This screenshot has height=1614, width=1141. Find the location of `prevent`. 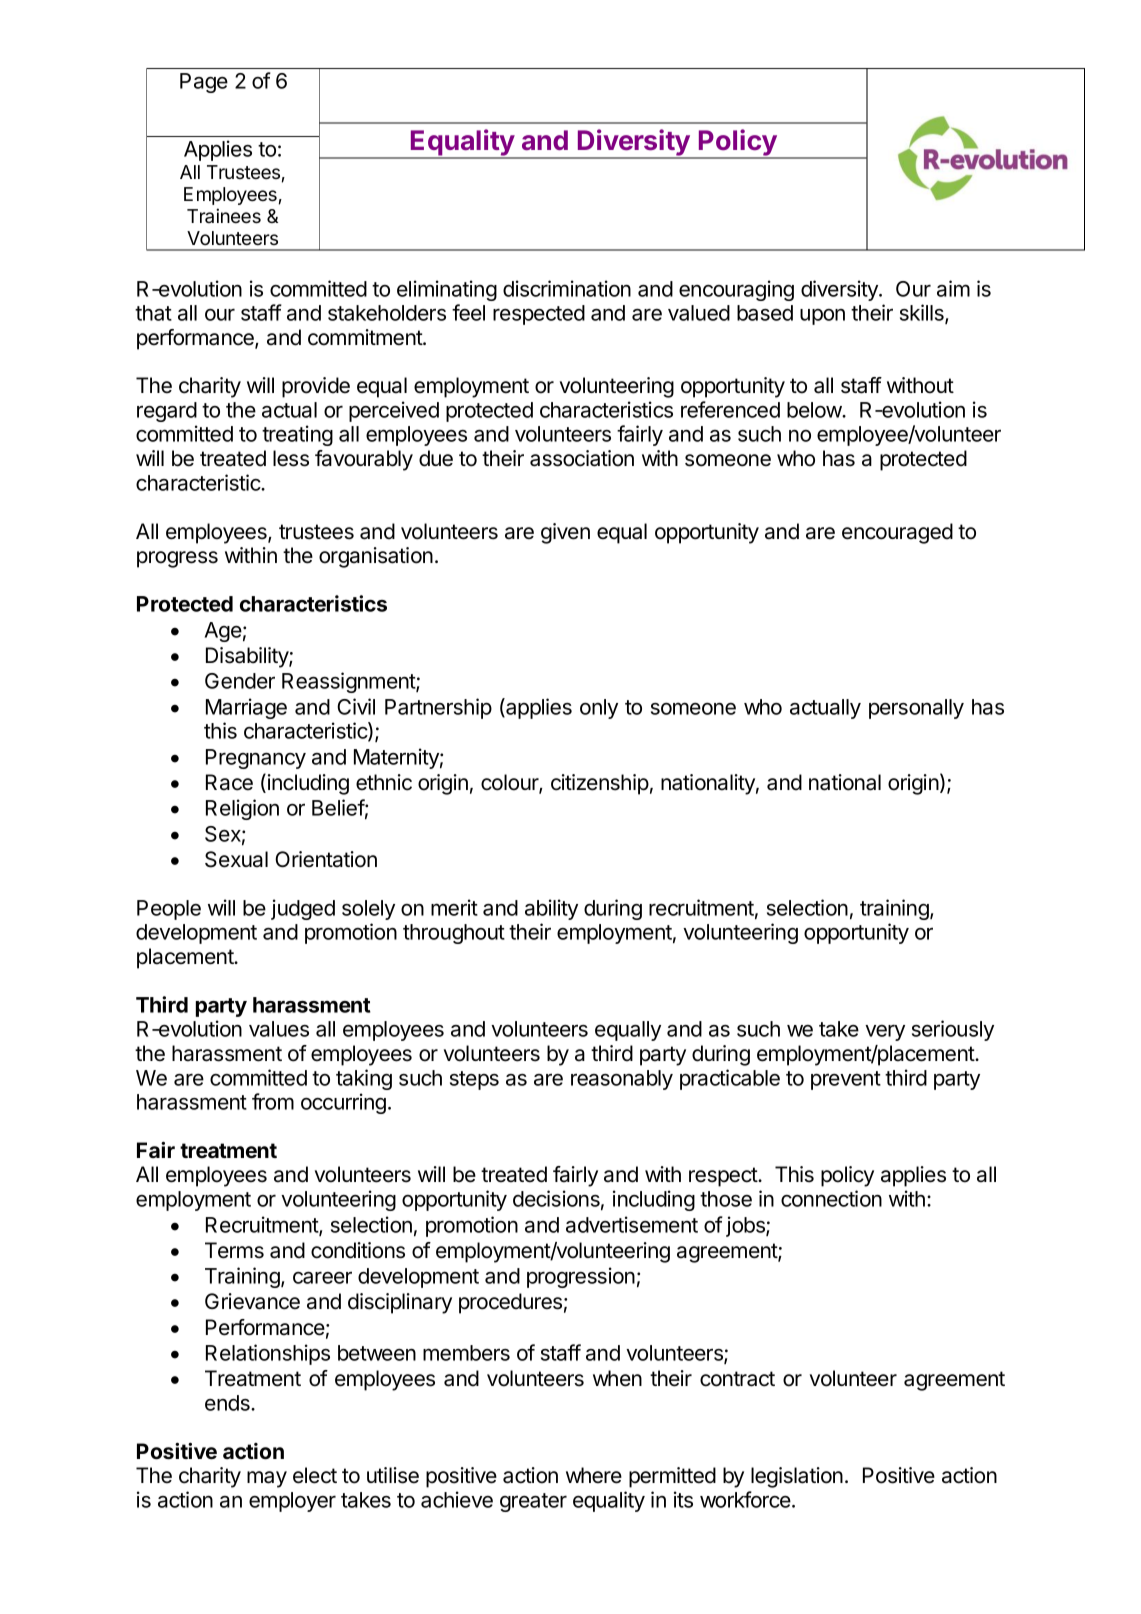

prevent is located at coordinates (846, 1080).
